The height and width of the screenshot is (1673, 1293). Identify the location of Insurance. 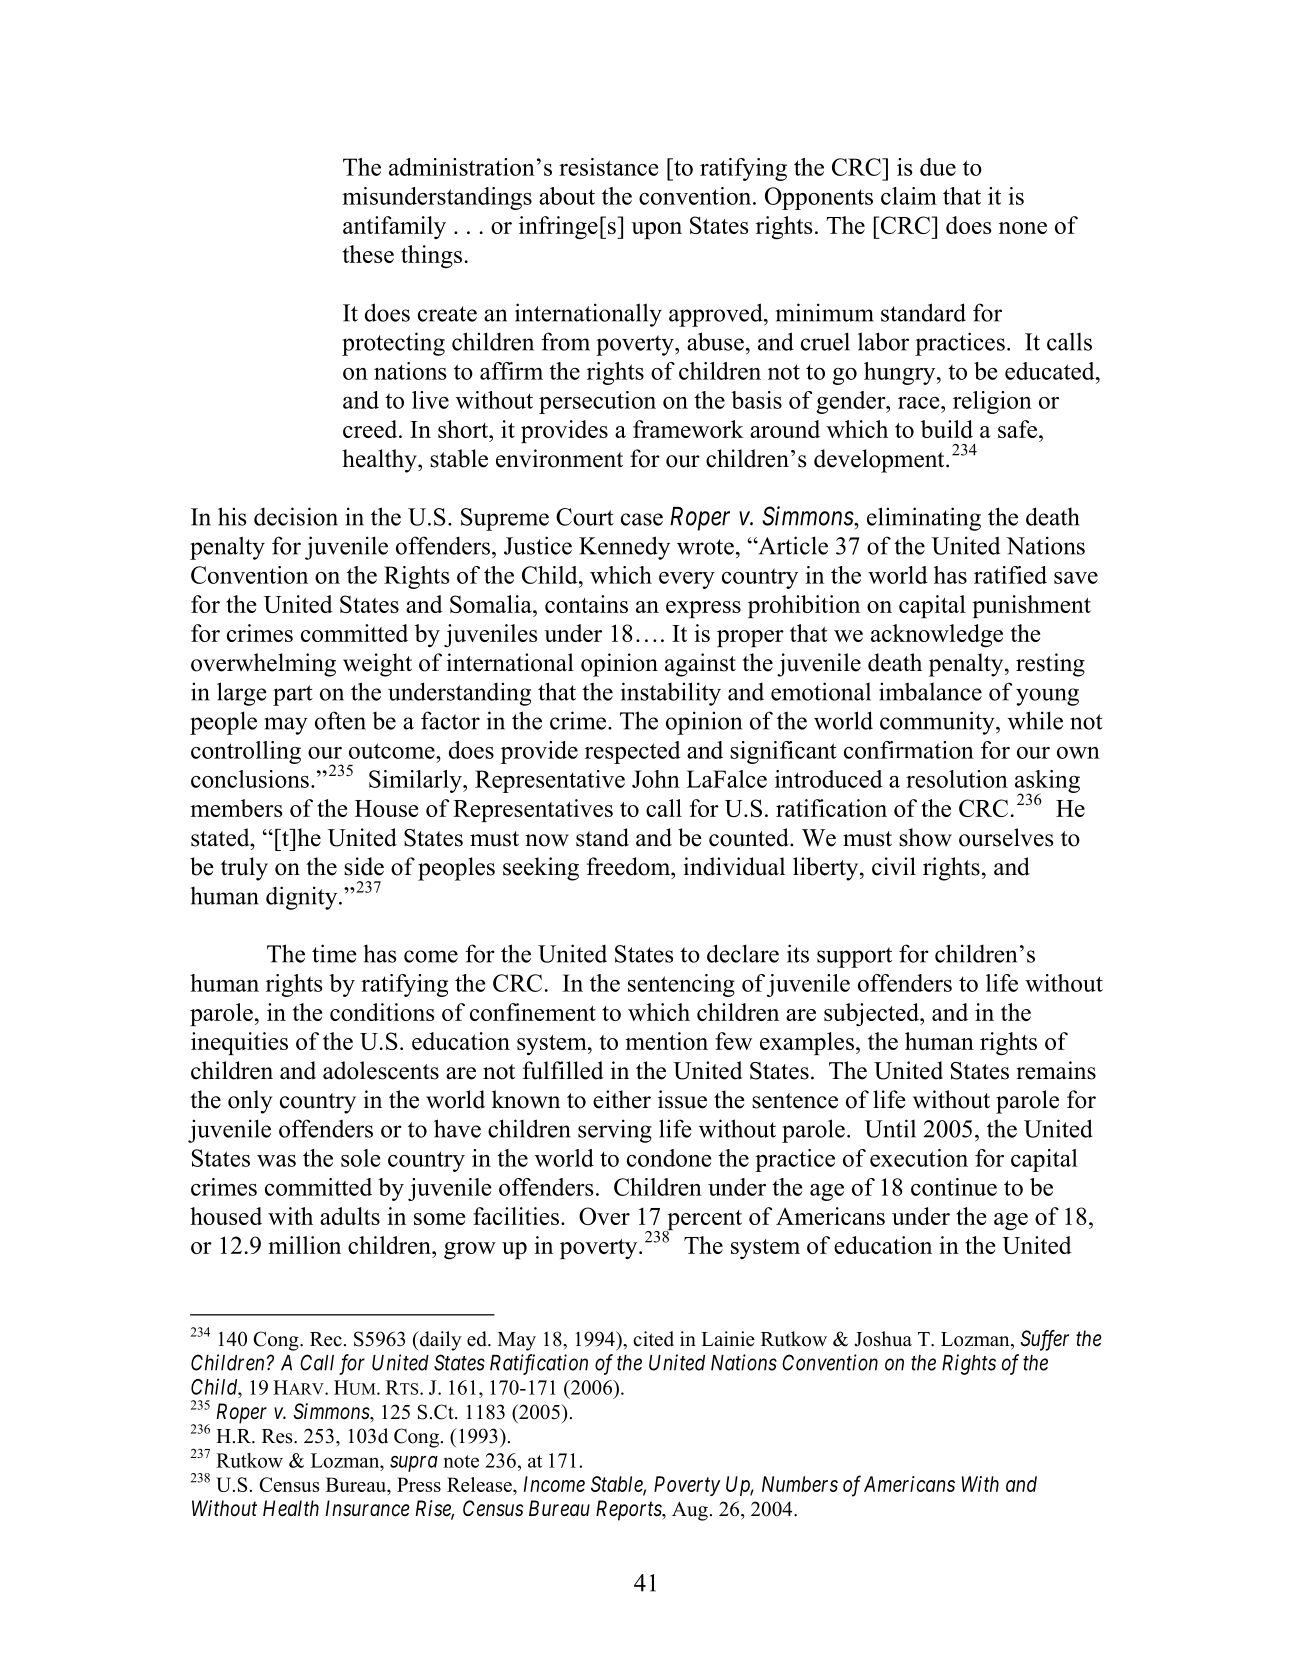
(367, 1508).
